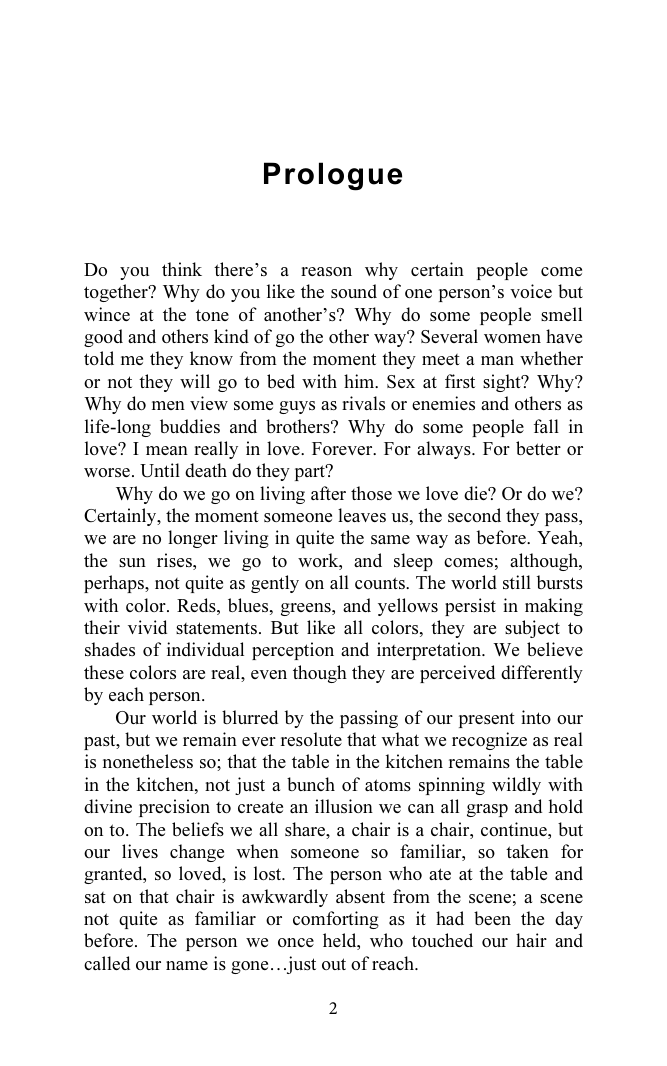 The width and height of the image is (667, 1066). I want to click on perception, so click(293, 651).
